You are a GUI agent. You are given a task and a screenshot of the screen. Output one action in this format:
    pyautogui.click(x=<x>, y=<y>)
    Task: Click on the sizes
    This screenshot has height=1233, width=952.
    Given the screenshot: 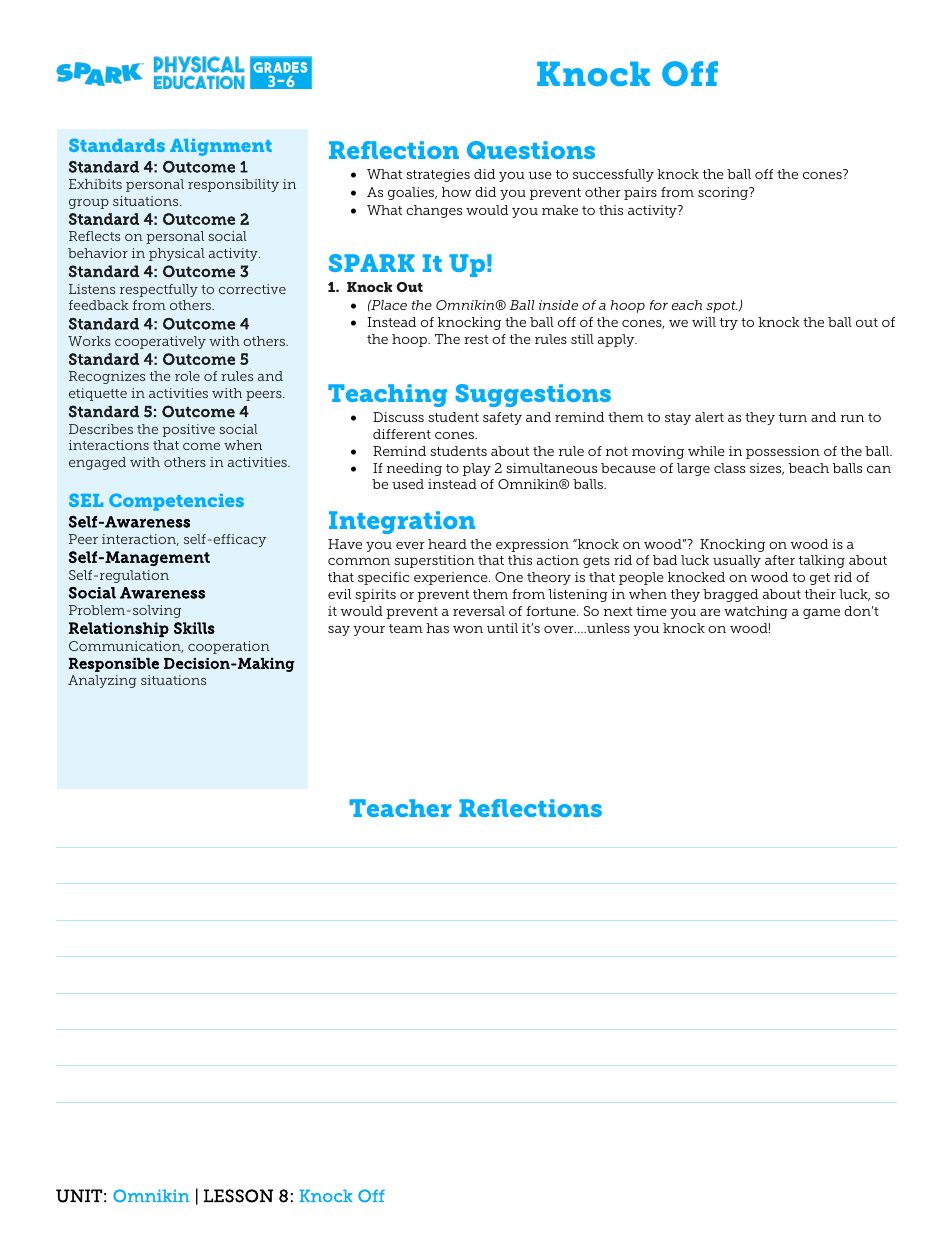 What is the action you would take?
    pyautogui.click(x=767, y=469)
